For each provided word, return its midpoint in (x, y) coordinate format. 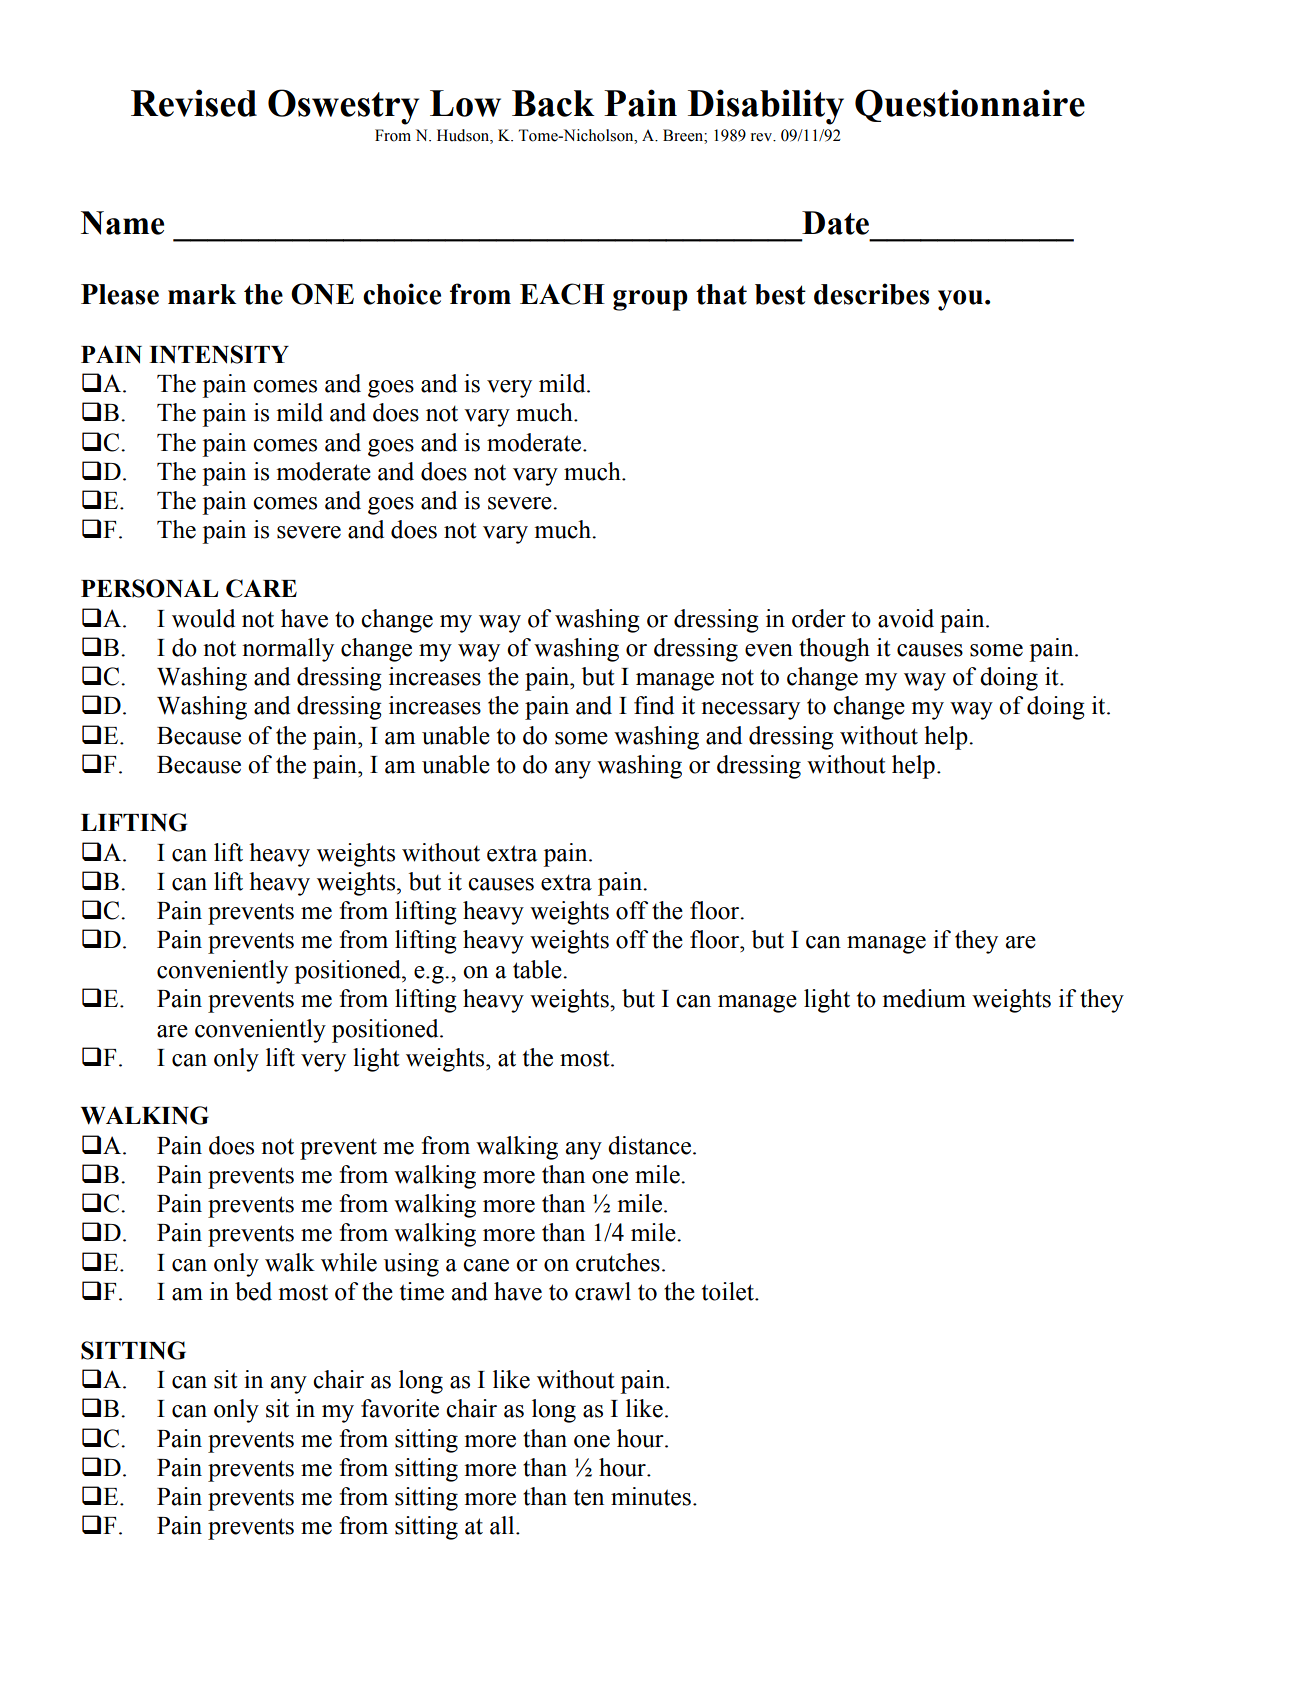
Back (553, 103)
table (538, 969)
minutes (651, 1496)
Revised (194, 103)
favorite (400, 1408)
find (654, 705)
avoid (906, 618)
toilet (729, 1291)
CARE (261, 588)
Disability (766, 107)
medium (924, 998)
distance (649, 1145)
